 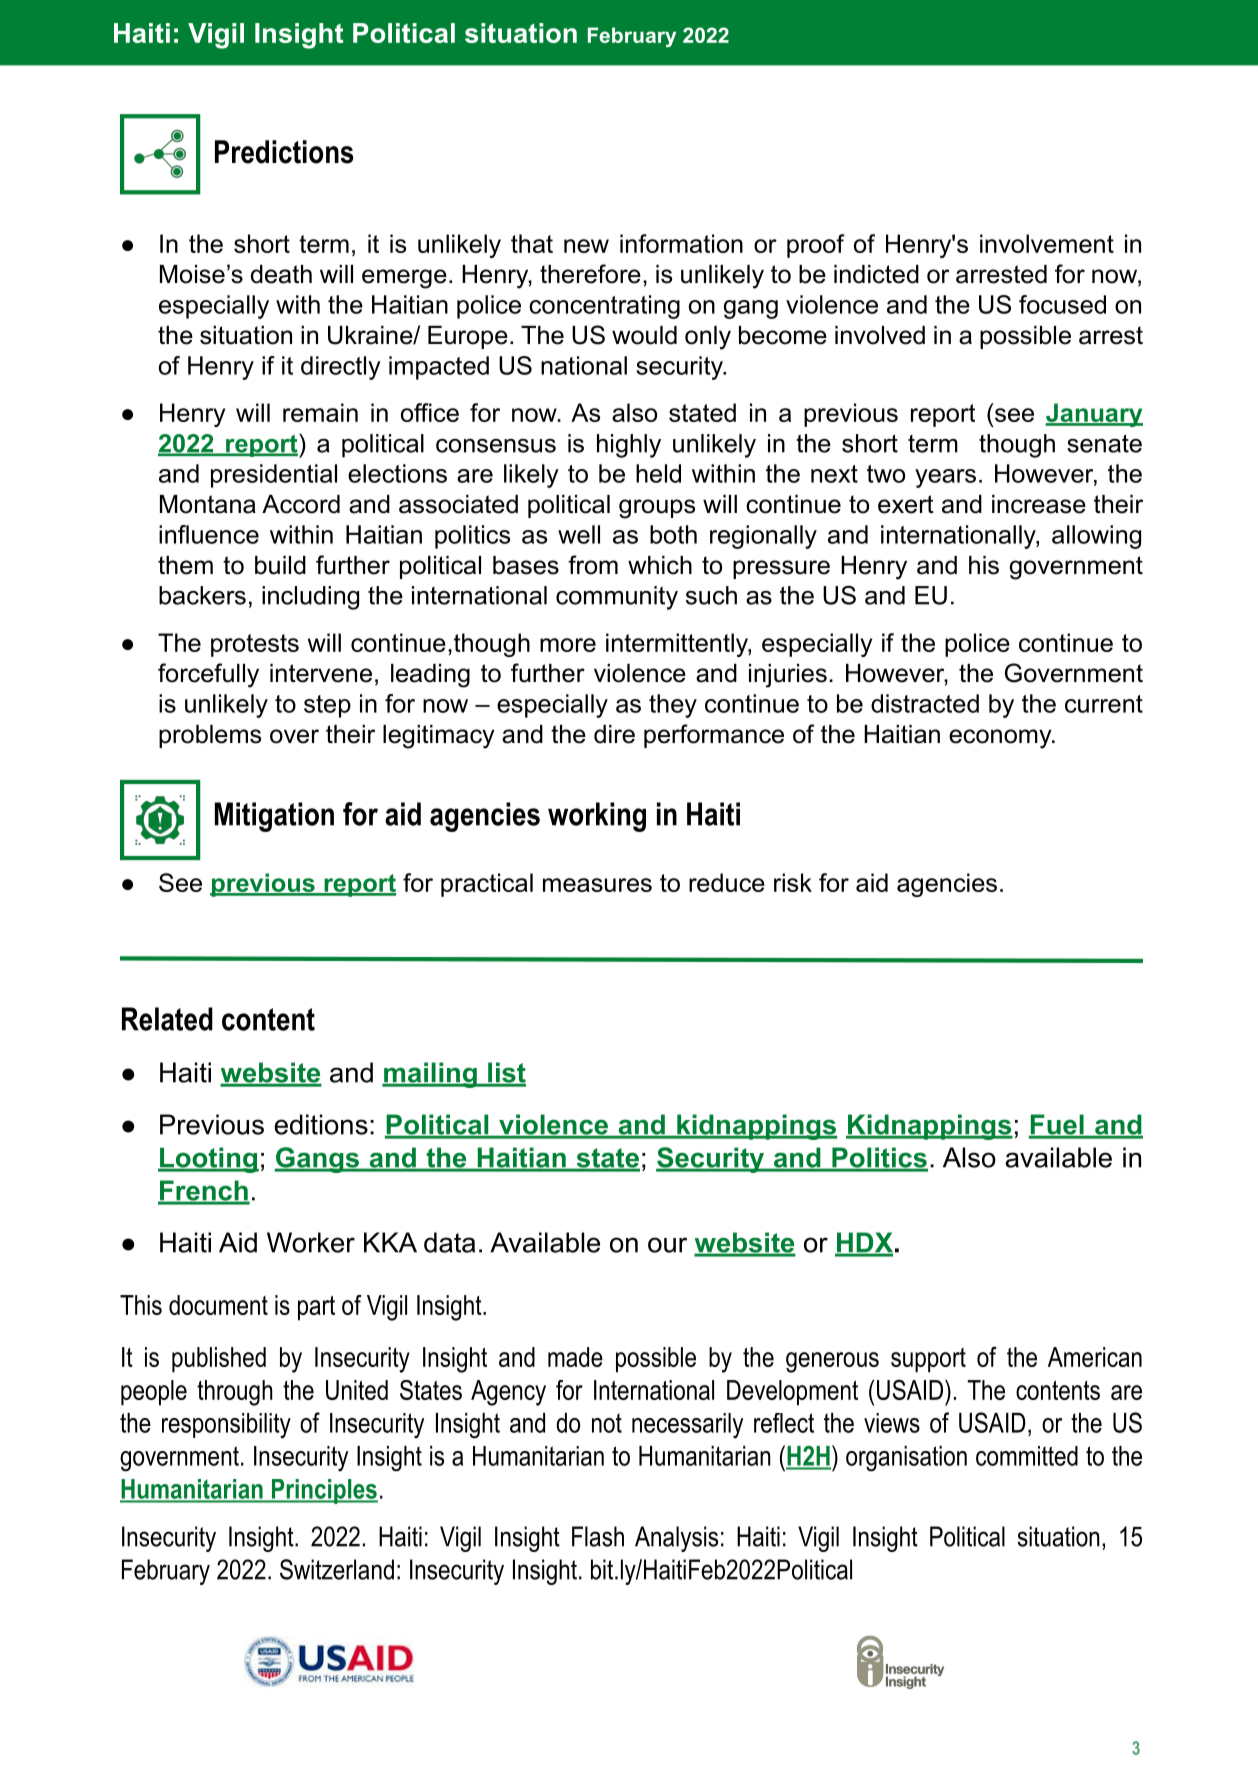 I want to click on new, so click(x=586, y=246).
